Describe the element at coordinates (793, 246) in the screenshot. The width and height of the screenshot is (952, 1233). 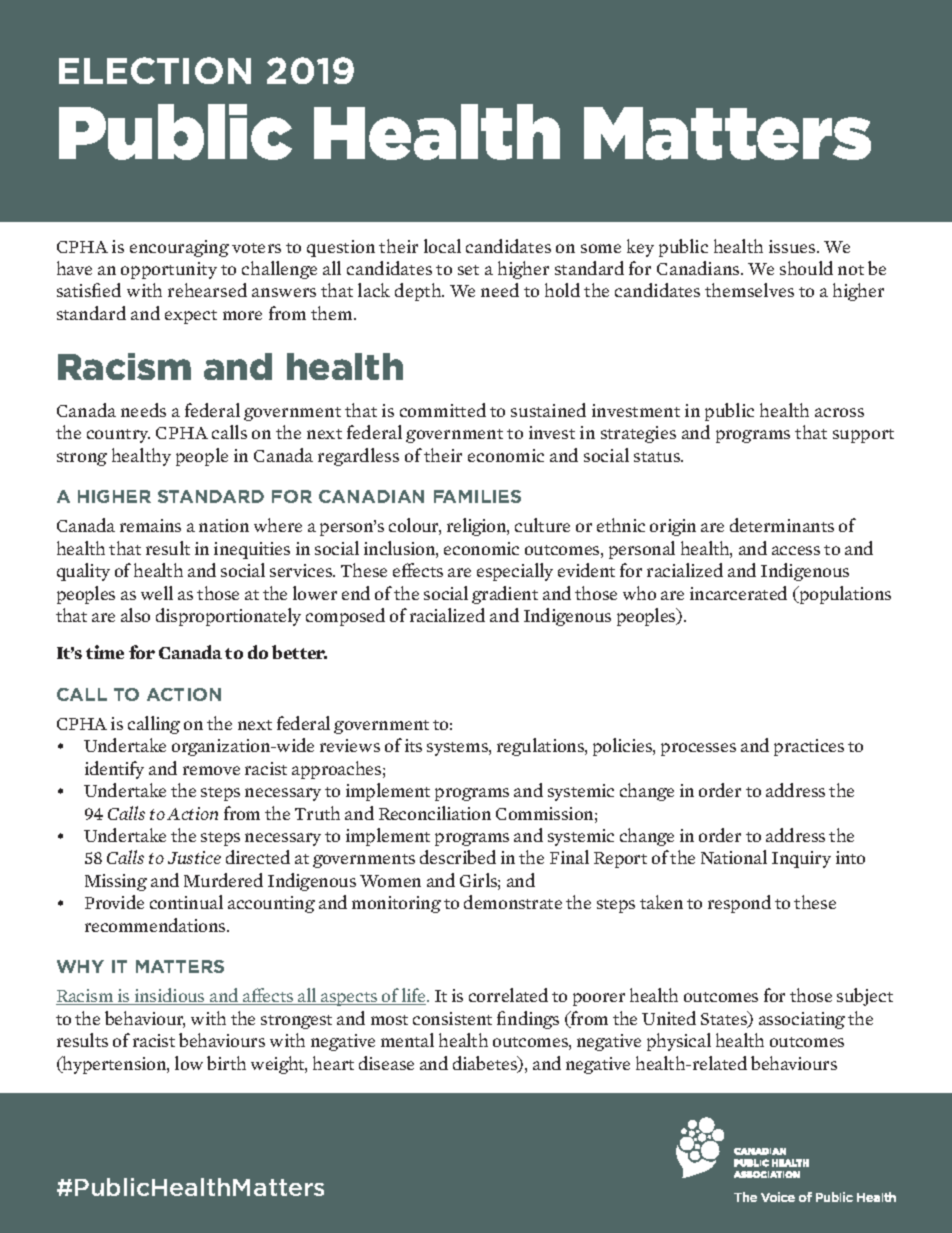
I see `issues` at that location.
